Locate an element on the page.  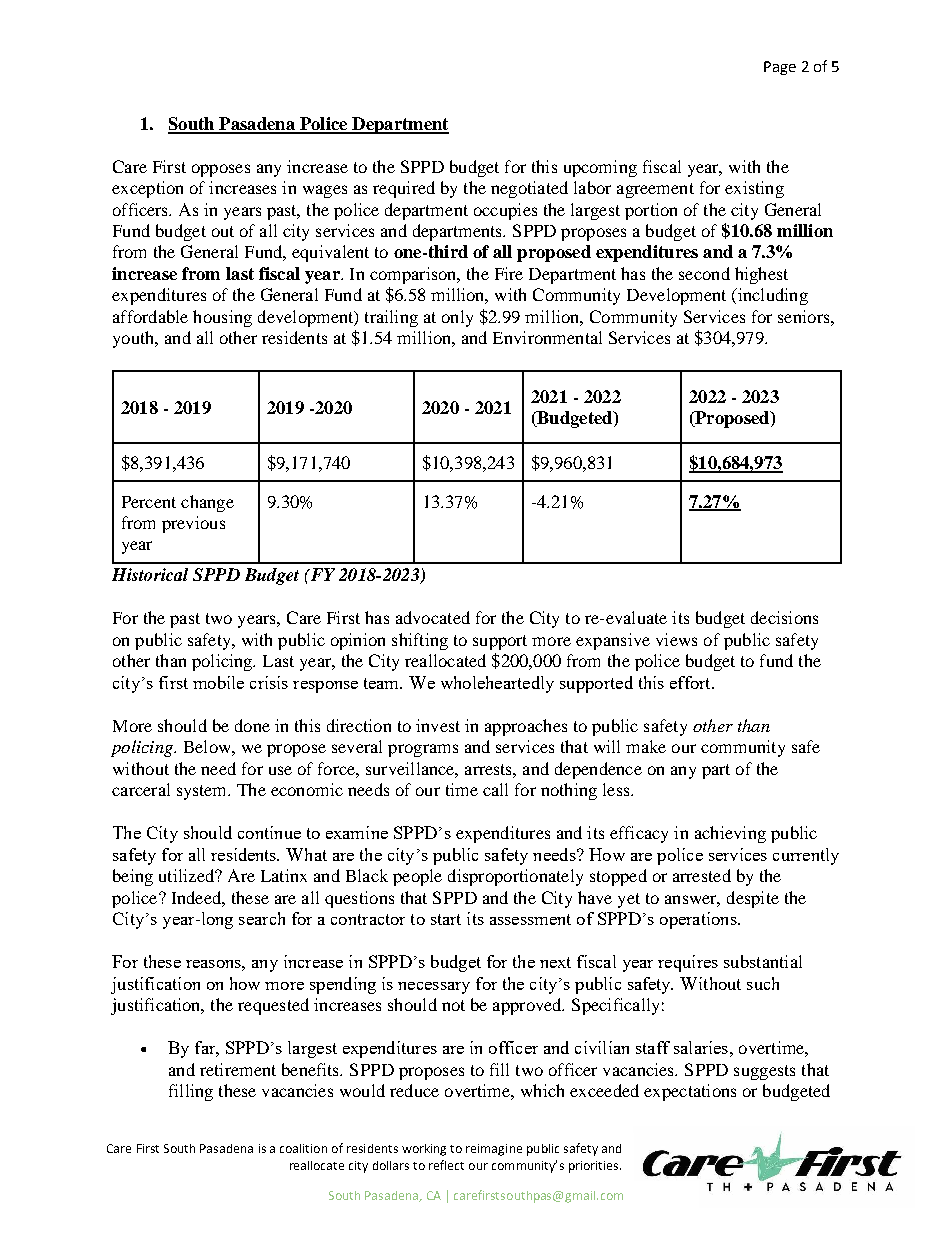
achieving is located at coordinates (730, 834).
